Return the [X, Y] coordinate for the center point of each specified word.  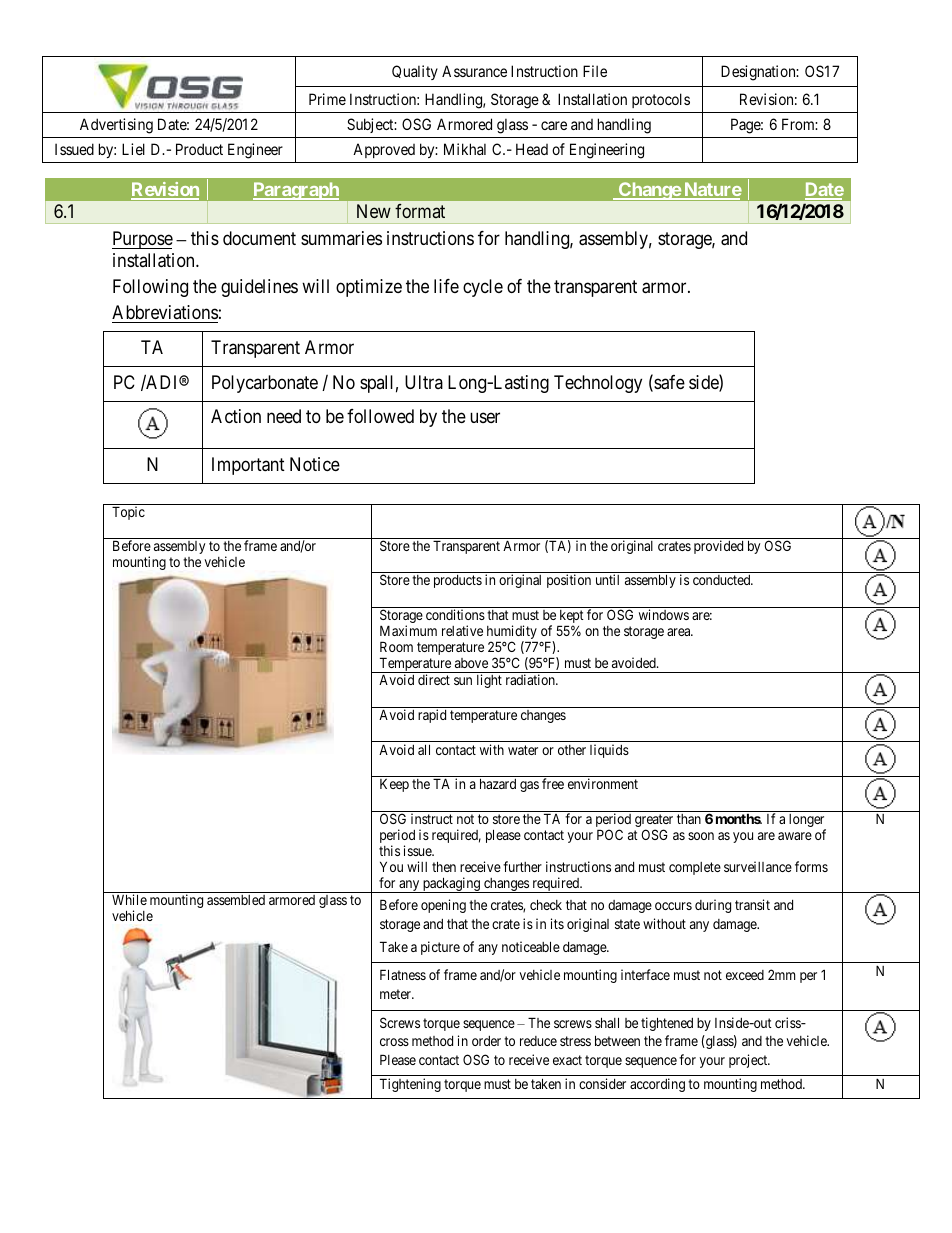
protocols [661, 100]
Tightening [410, 1085]
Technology [598, 384]
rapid [432, 716]
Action [236, 416]
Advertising [116, 126]
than [689, 819]
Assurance [474, 71]
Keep [394, 785]
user [485, 418]
